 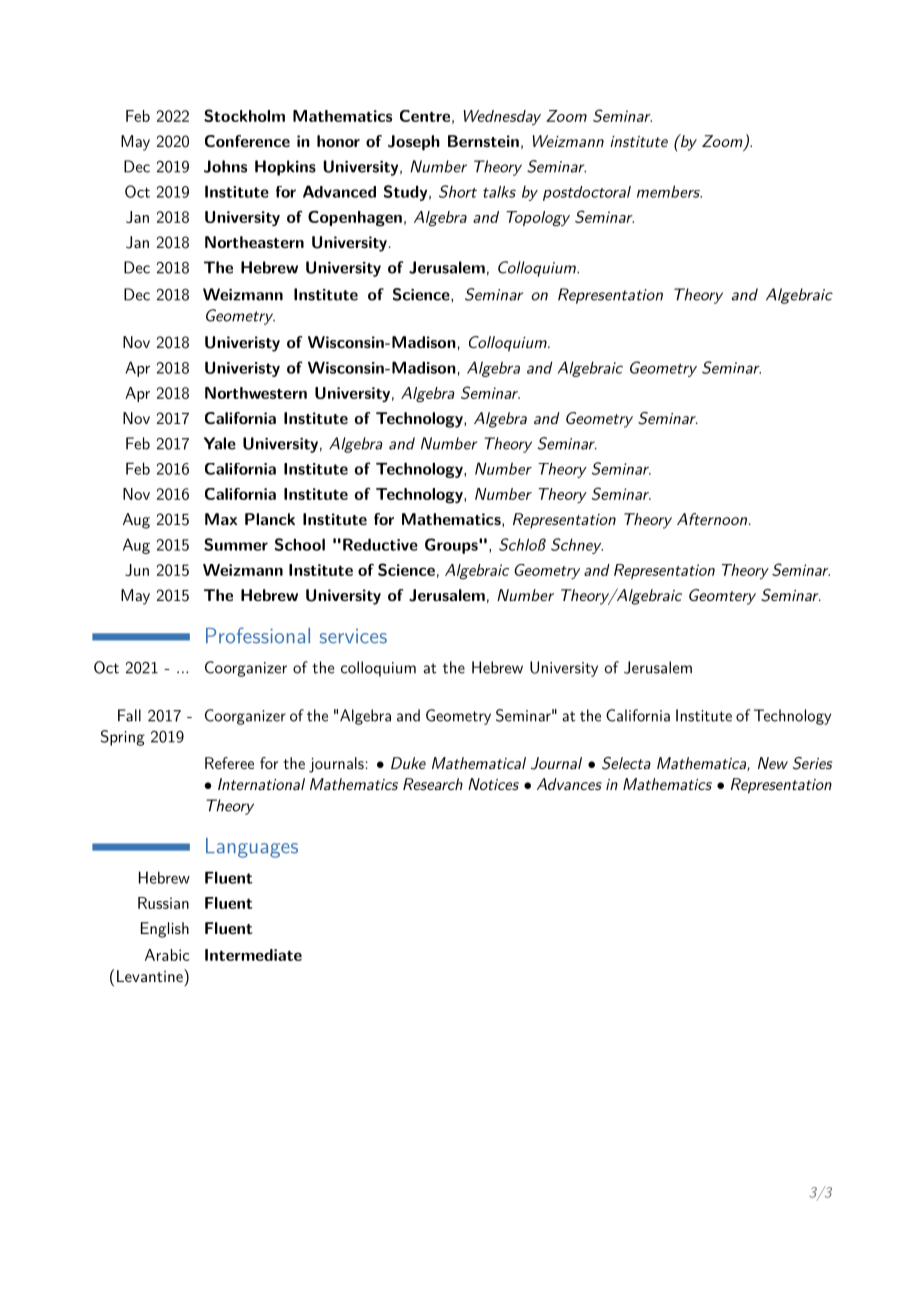 What do you see at coordinates (669, 191) in the page?
I see `members` at bounding box center [669, 191].
